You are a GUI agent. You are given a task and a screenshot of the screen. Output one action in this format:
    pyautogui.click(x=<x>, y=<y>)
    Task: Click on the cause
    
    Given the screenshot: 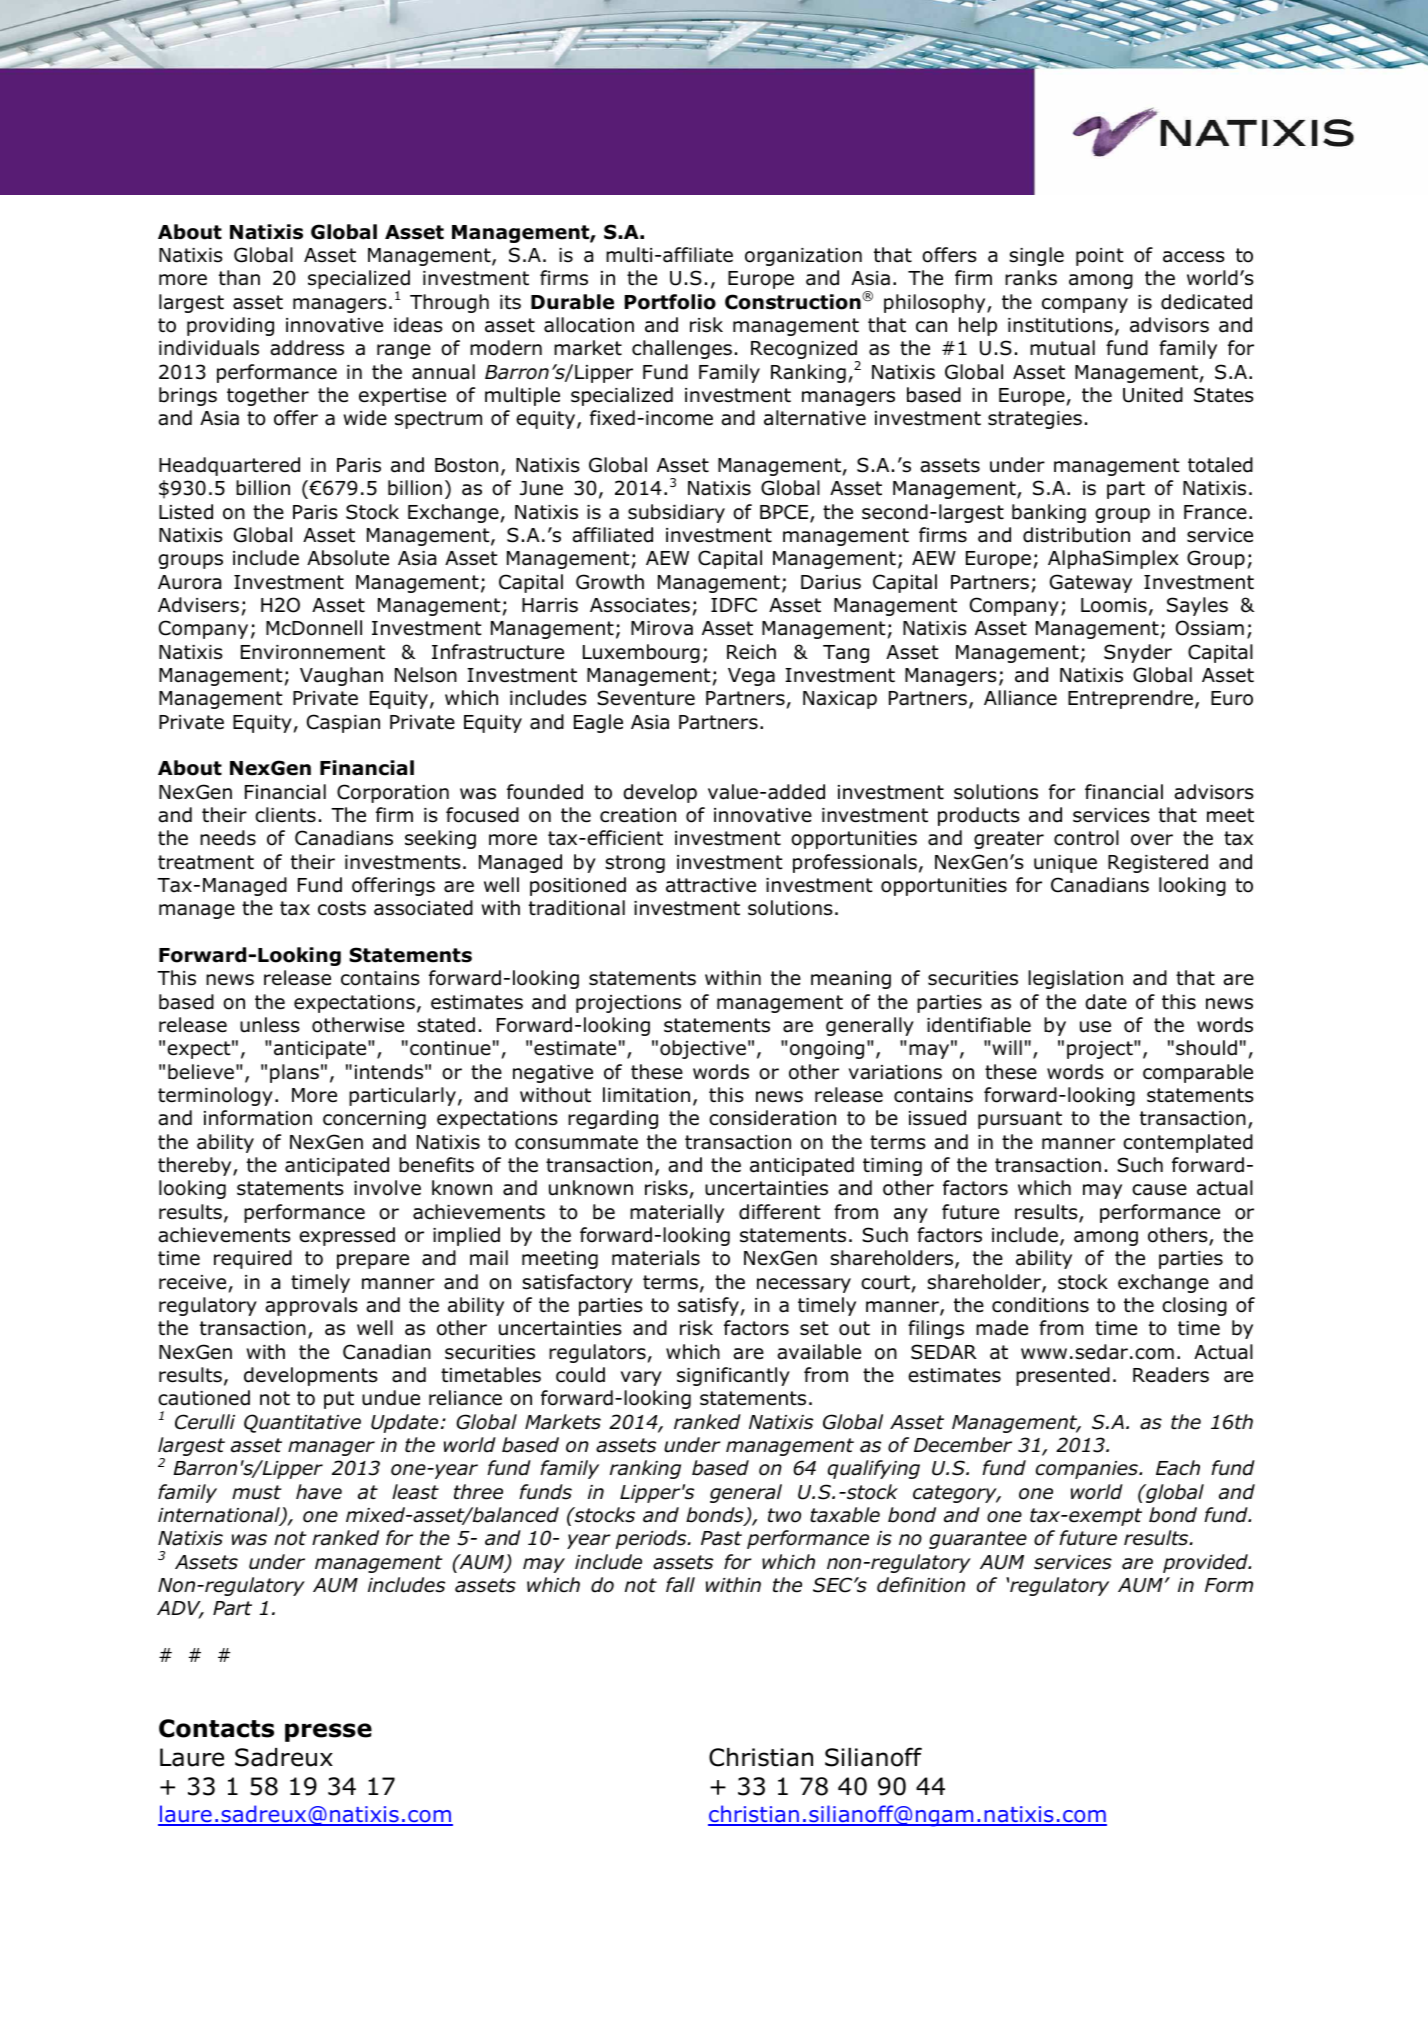 What is the action you would take?
    pyautogui.click(x=1159, y=1190)
